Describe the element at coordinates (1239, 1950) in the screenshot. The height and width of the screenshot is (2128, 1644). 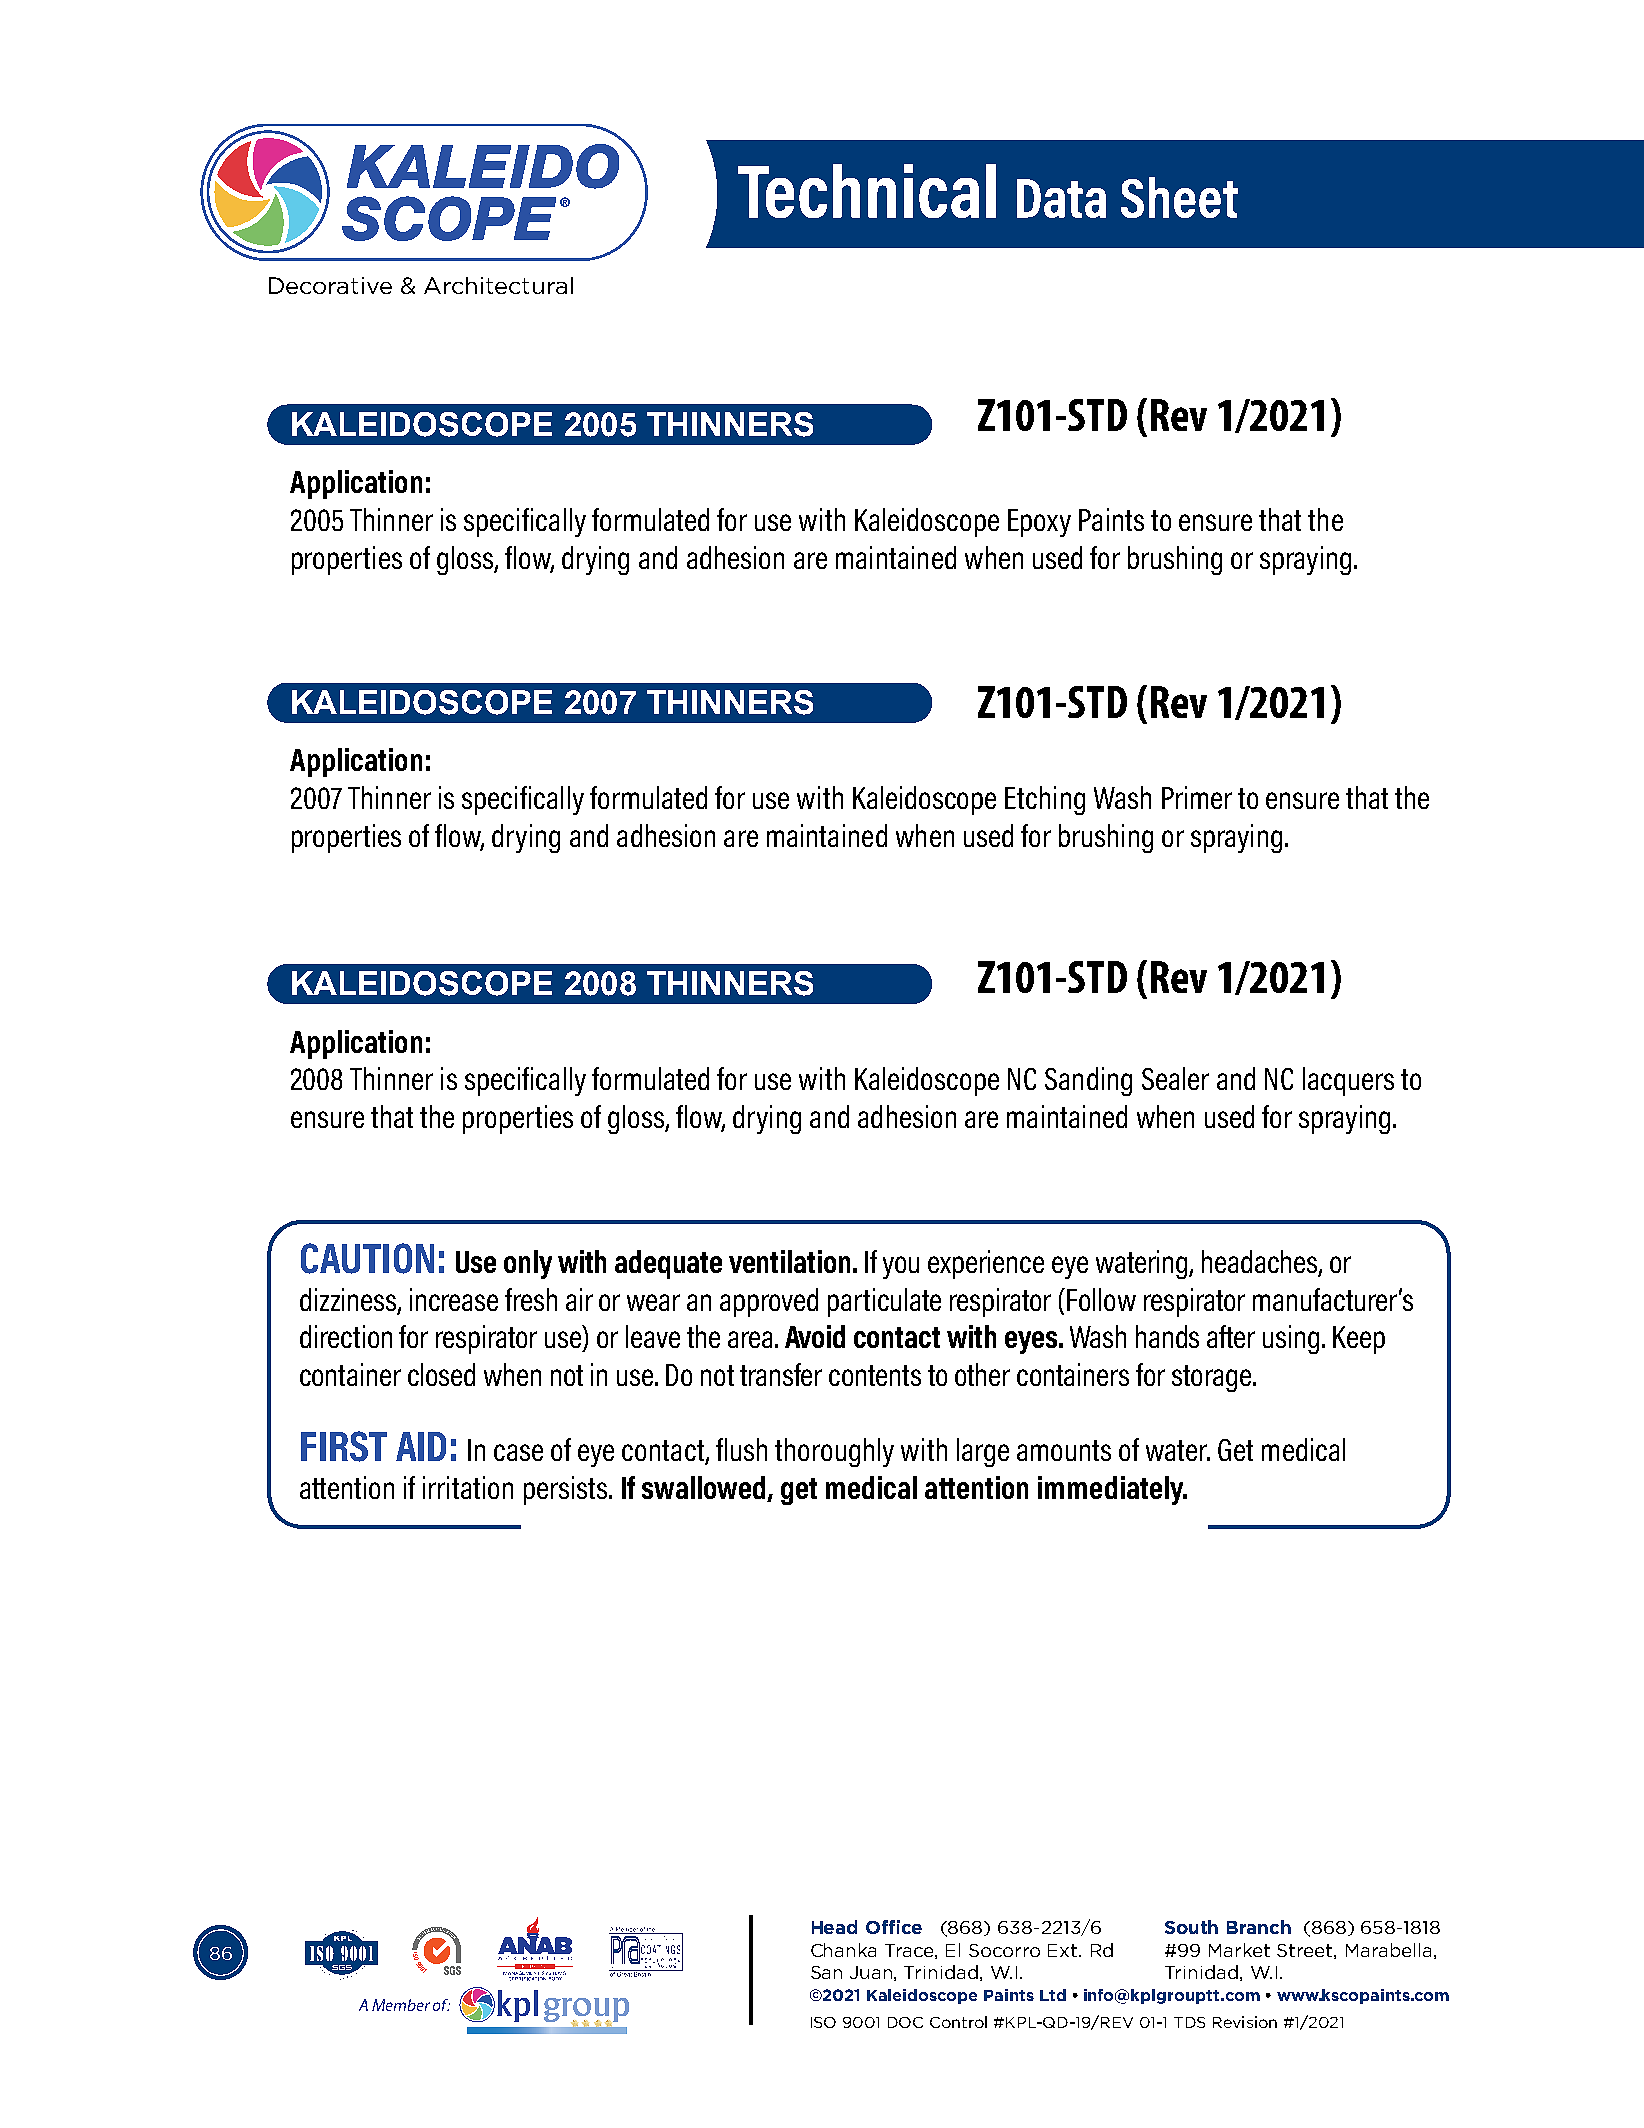
I see `Market` at that location.
